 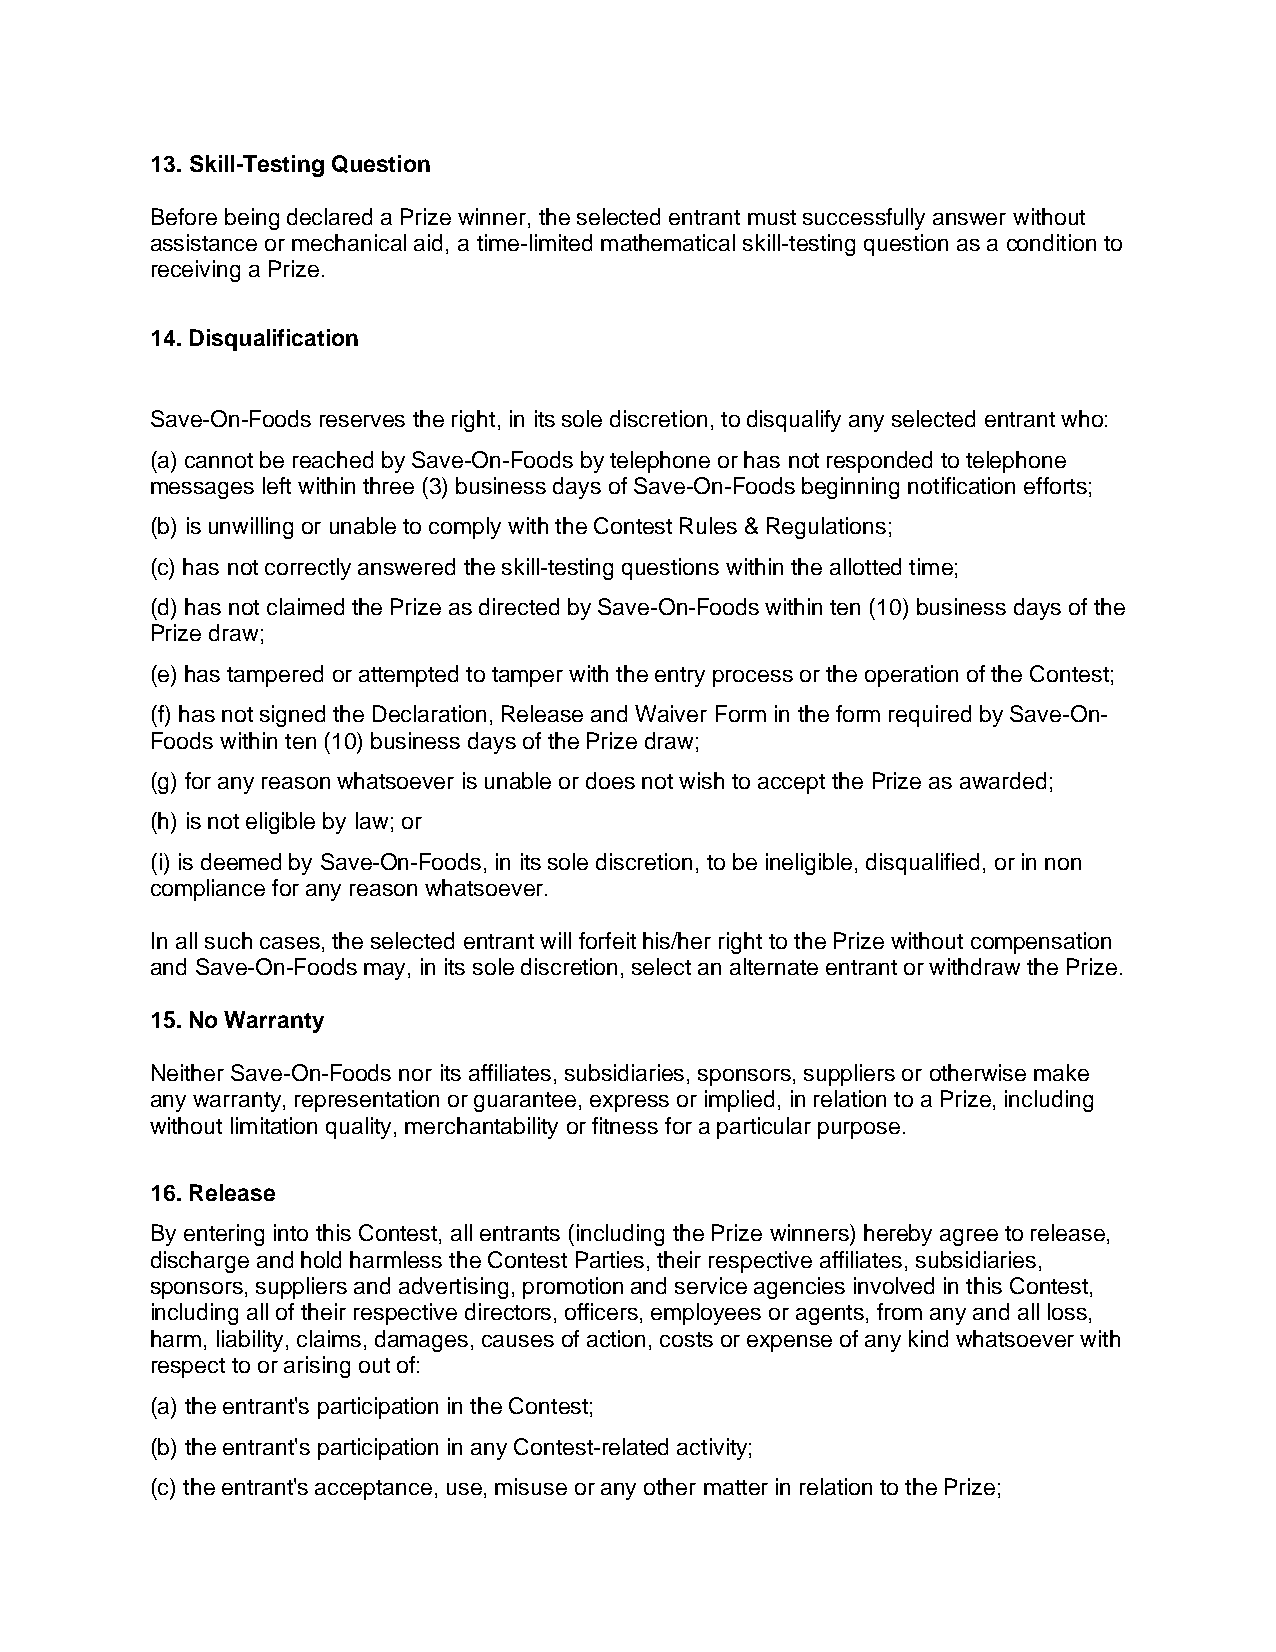 What do you see at coordinates (349, 242) in the document?
I see `mechanical` at bounding box center [349, 242].
